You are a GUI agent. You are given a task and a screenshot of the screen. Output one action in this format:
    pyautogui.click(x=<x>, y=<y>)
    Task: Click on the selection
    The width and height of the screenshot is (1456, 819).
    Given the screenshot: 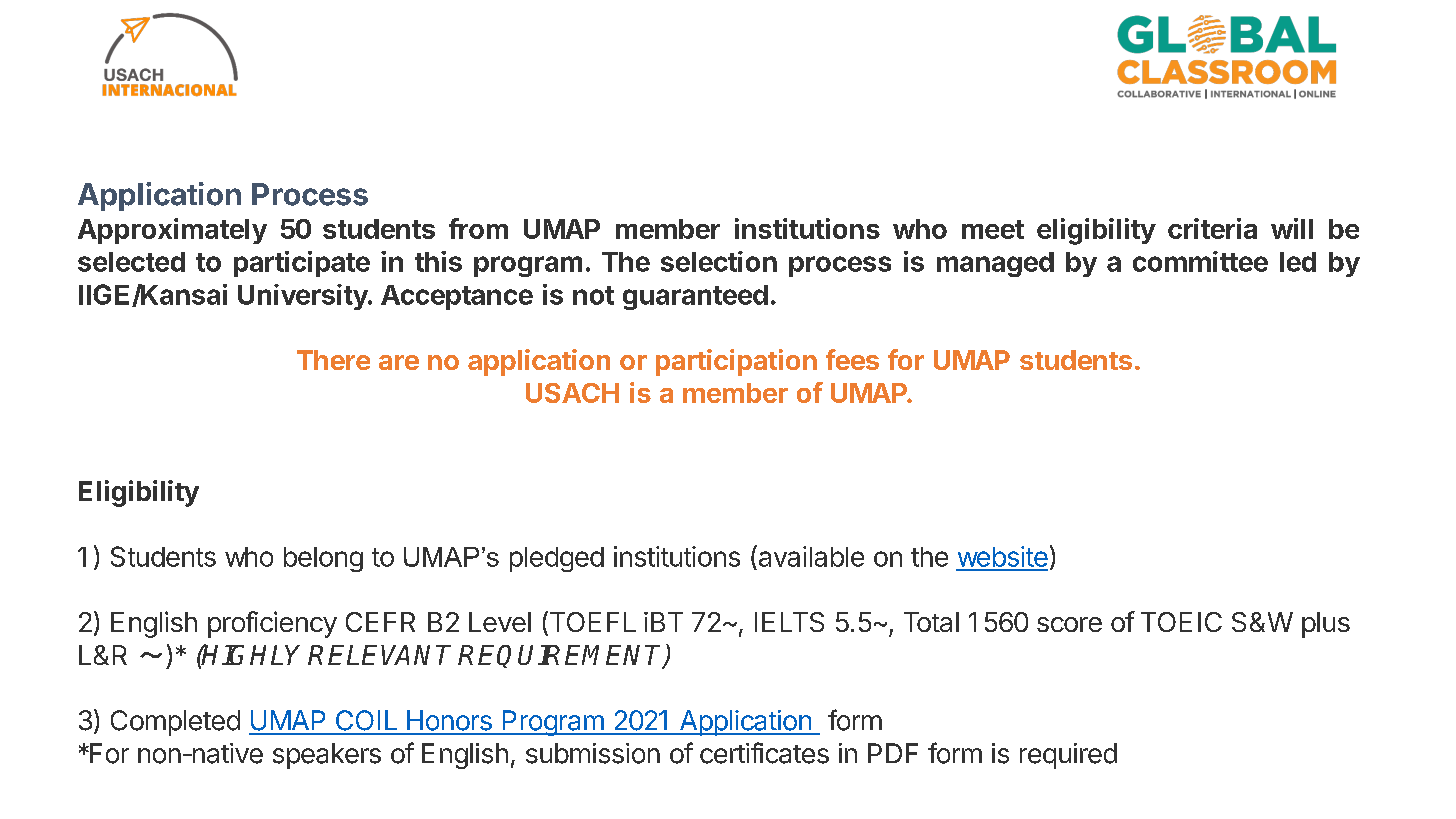 What is the action you would take?
    pyautogui.click(x=719, y=261)
